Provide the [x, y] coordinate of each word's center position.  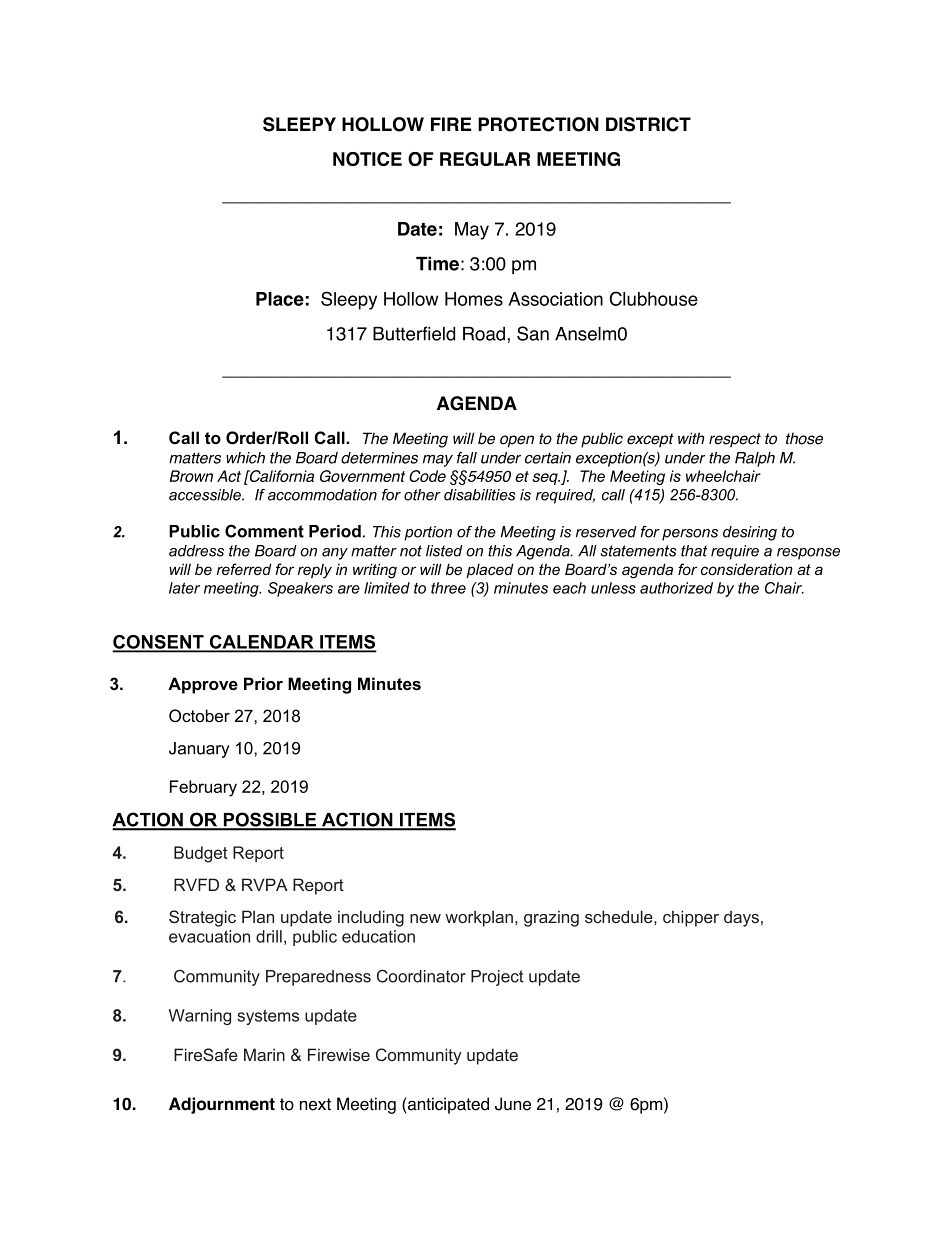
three [448, 588]
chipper [691, 918]
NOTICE [367, 159]
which [245, 458]
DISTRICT [648, 124]
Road [485, 334]
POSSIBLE [270, 820]
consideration [747, 569]
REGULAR [485, 159]
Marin [264, 1054]
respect [735, 440]
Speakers [300, 589]
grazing [551, 918]
